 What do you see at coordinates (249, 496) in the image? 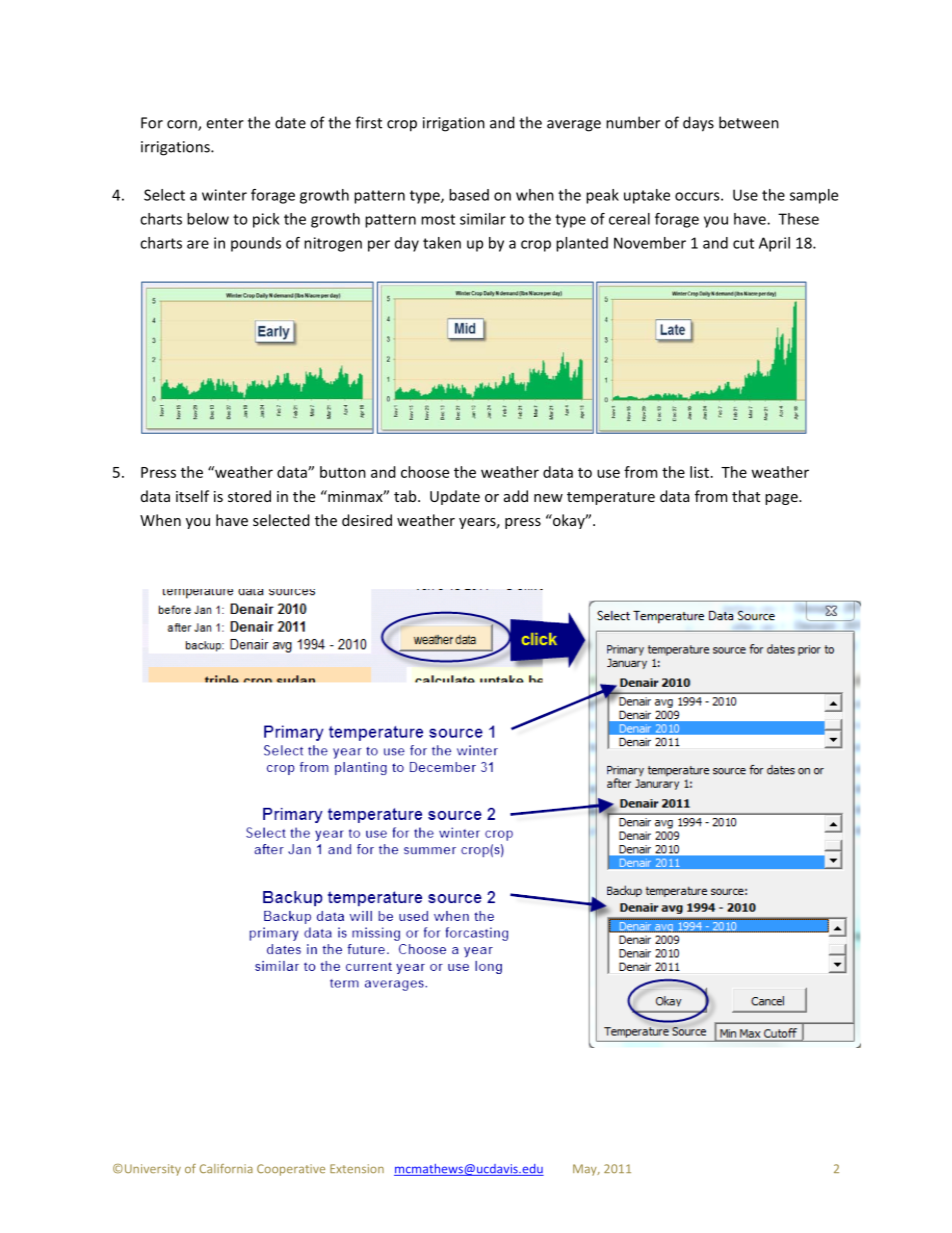
I see `stored` at bounding box center [249, 496].
